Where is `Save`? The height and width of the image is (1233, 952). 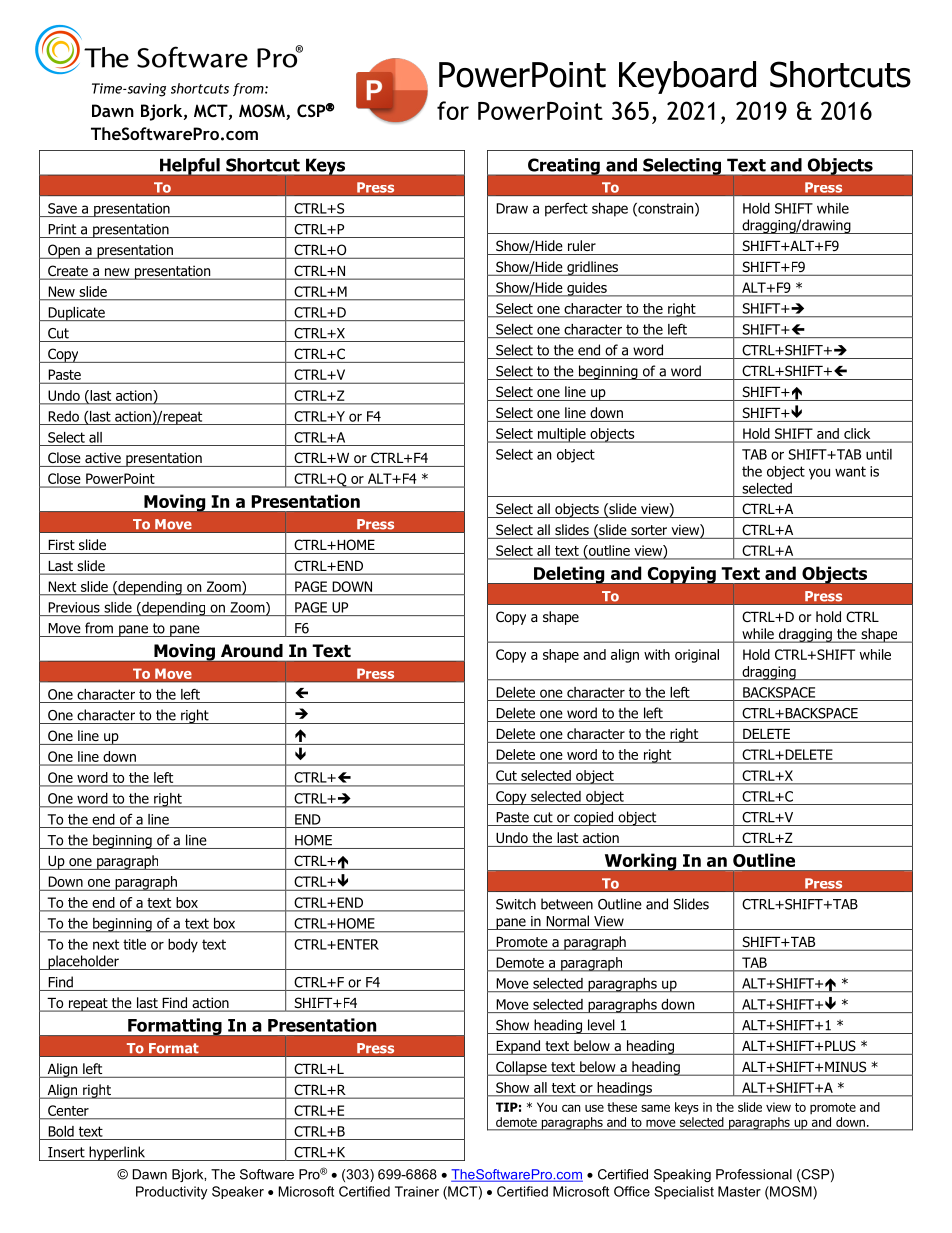
Save is located at coordinates (62, 208).
